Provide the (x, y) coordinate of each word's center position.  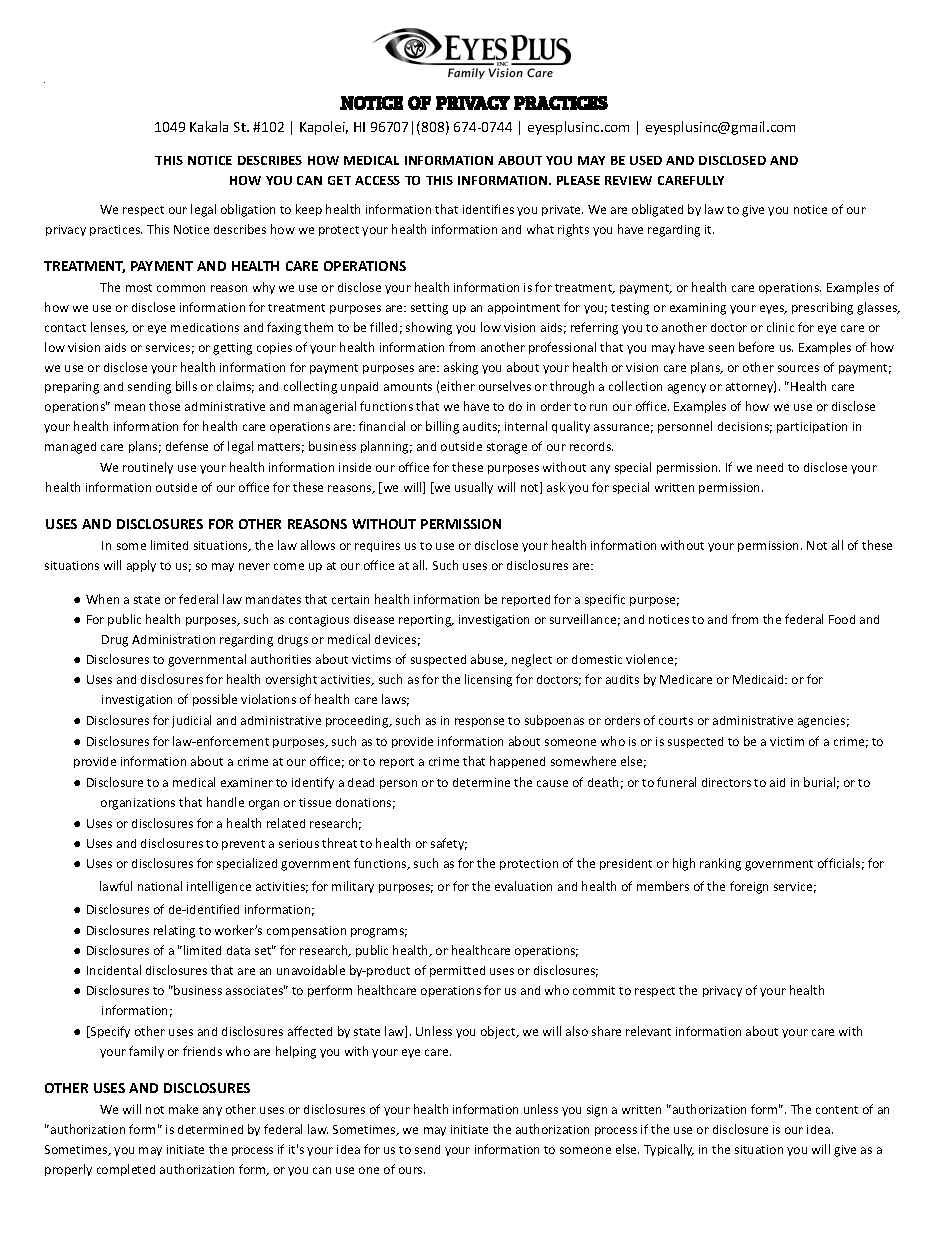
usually (474, 488)
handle (225, 802)
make (183, 1109)
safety (449, 844)
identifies (488, 209)
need (770, 467)
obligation (248, 210)
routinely (148, 468)
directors (726, 782)
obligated (657, 210)
